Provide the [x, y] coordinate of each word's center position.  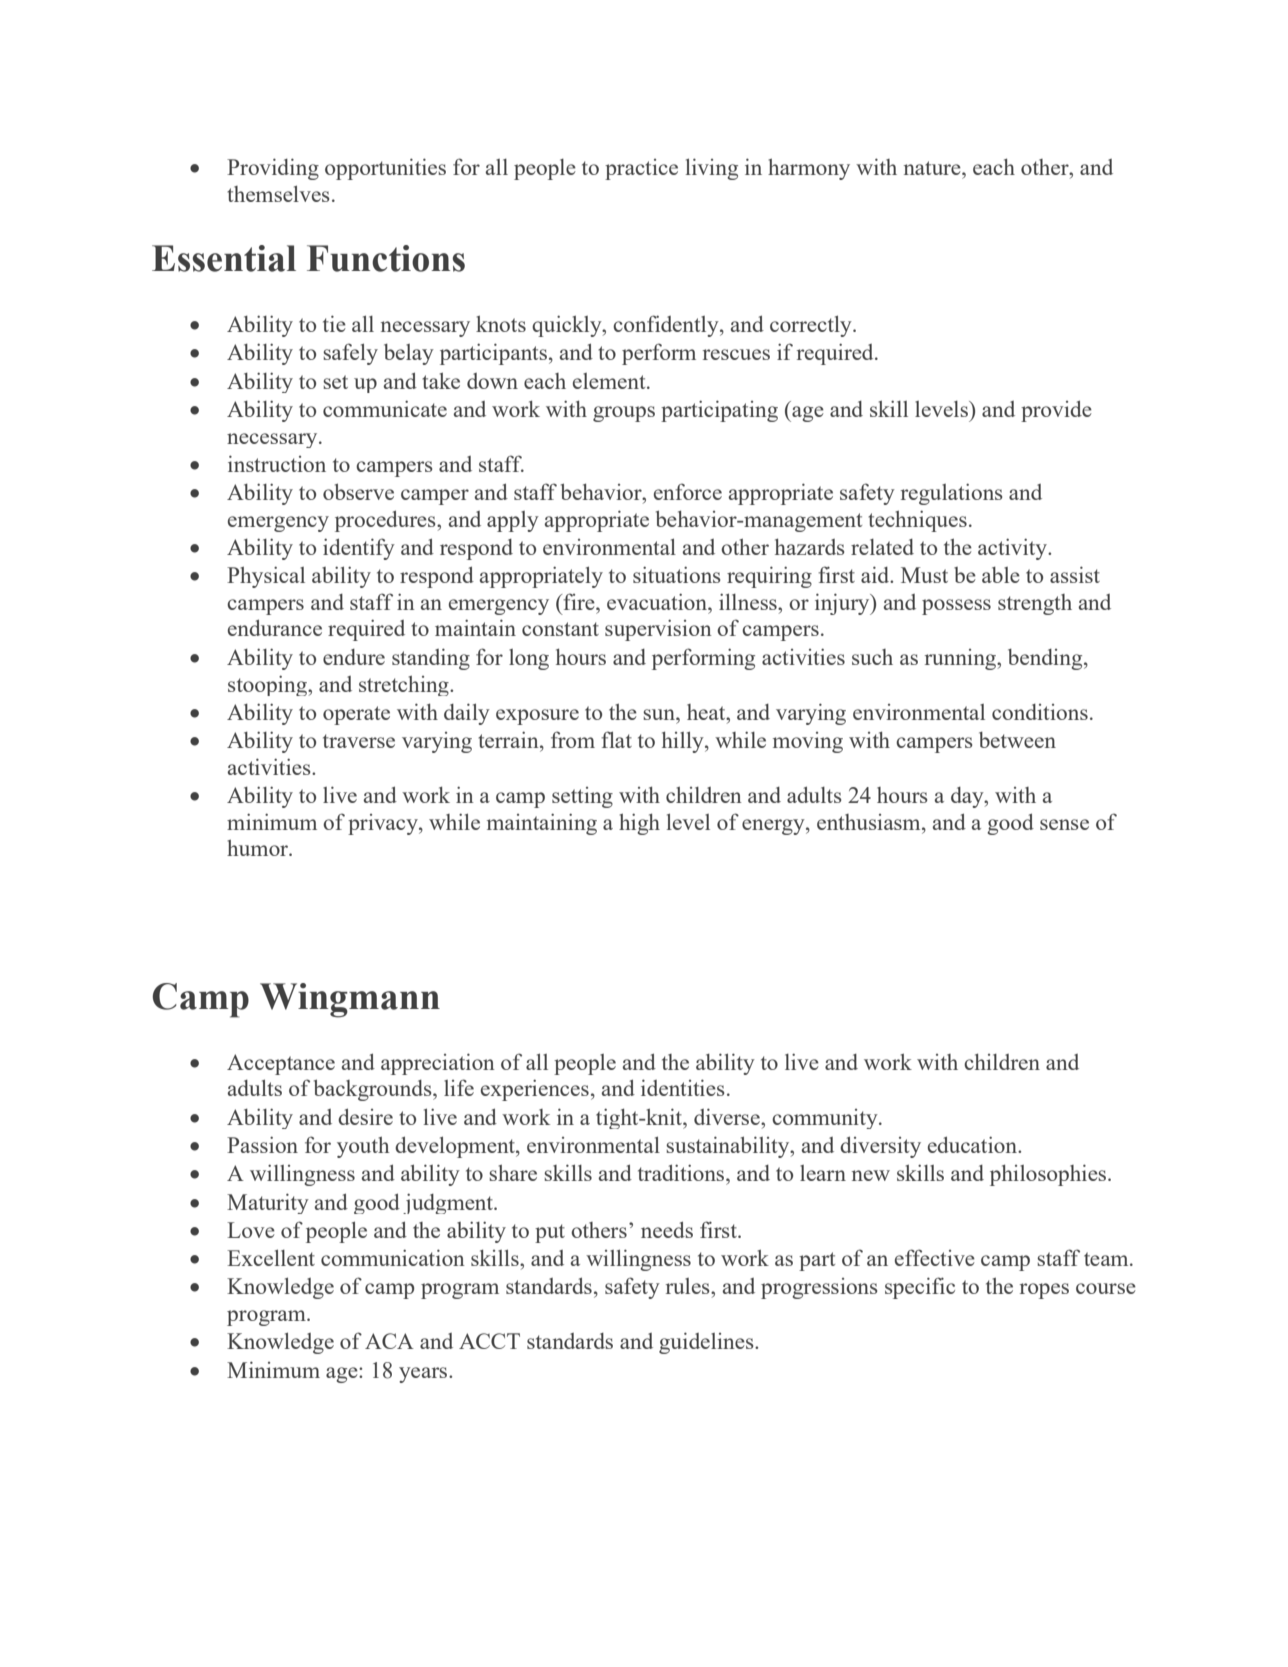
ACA [389, 1341]
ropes [1044, 1291]
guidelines [707, 1343]
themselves [278, 193]
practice [641, 169]
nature [933, 168]
